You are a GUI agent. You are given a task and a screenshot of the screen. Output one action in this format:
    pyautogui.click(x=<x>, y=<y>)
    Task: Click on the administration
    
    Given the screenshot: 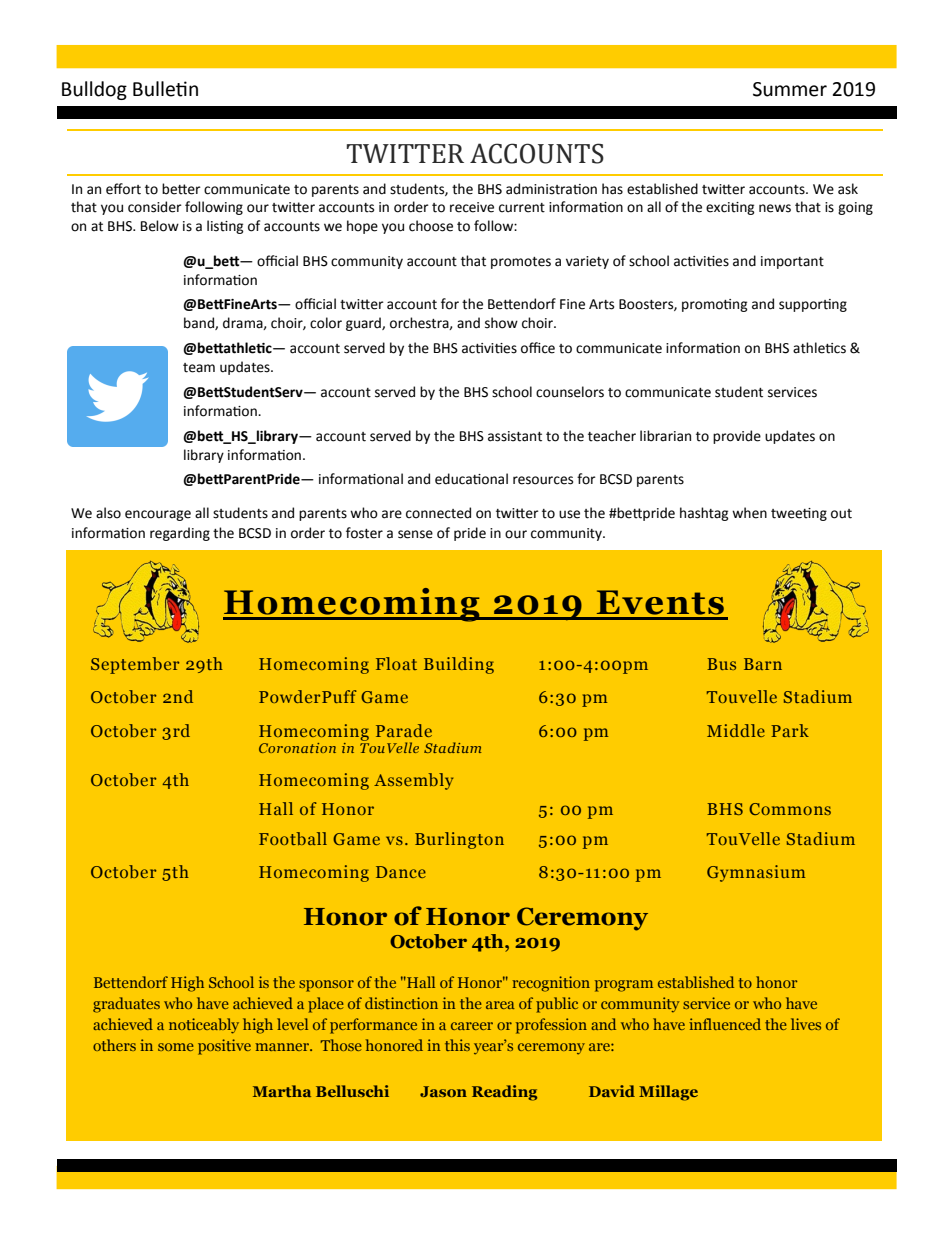 What is the action you would take?
    pyautogui.click(x=551, y=189)
